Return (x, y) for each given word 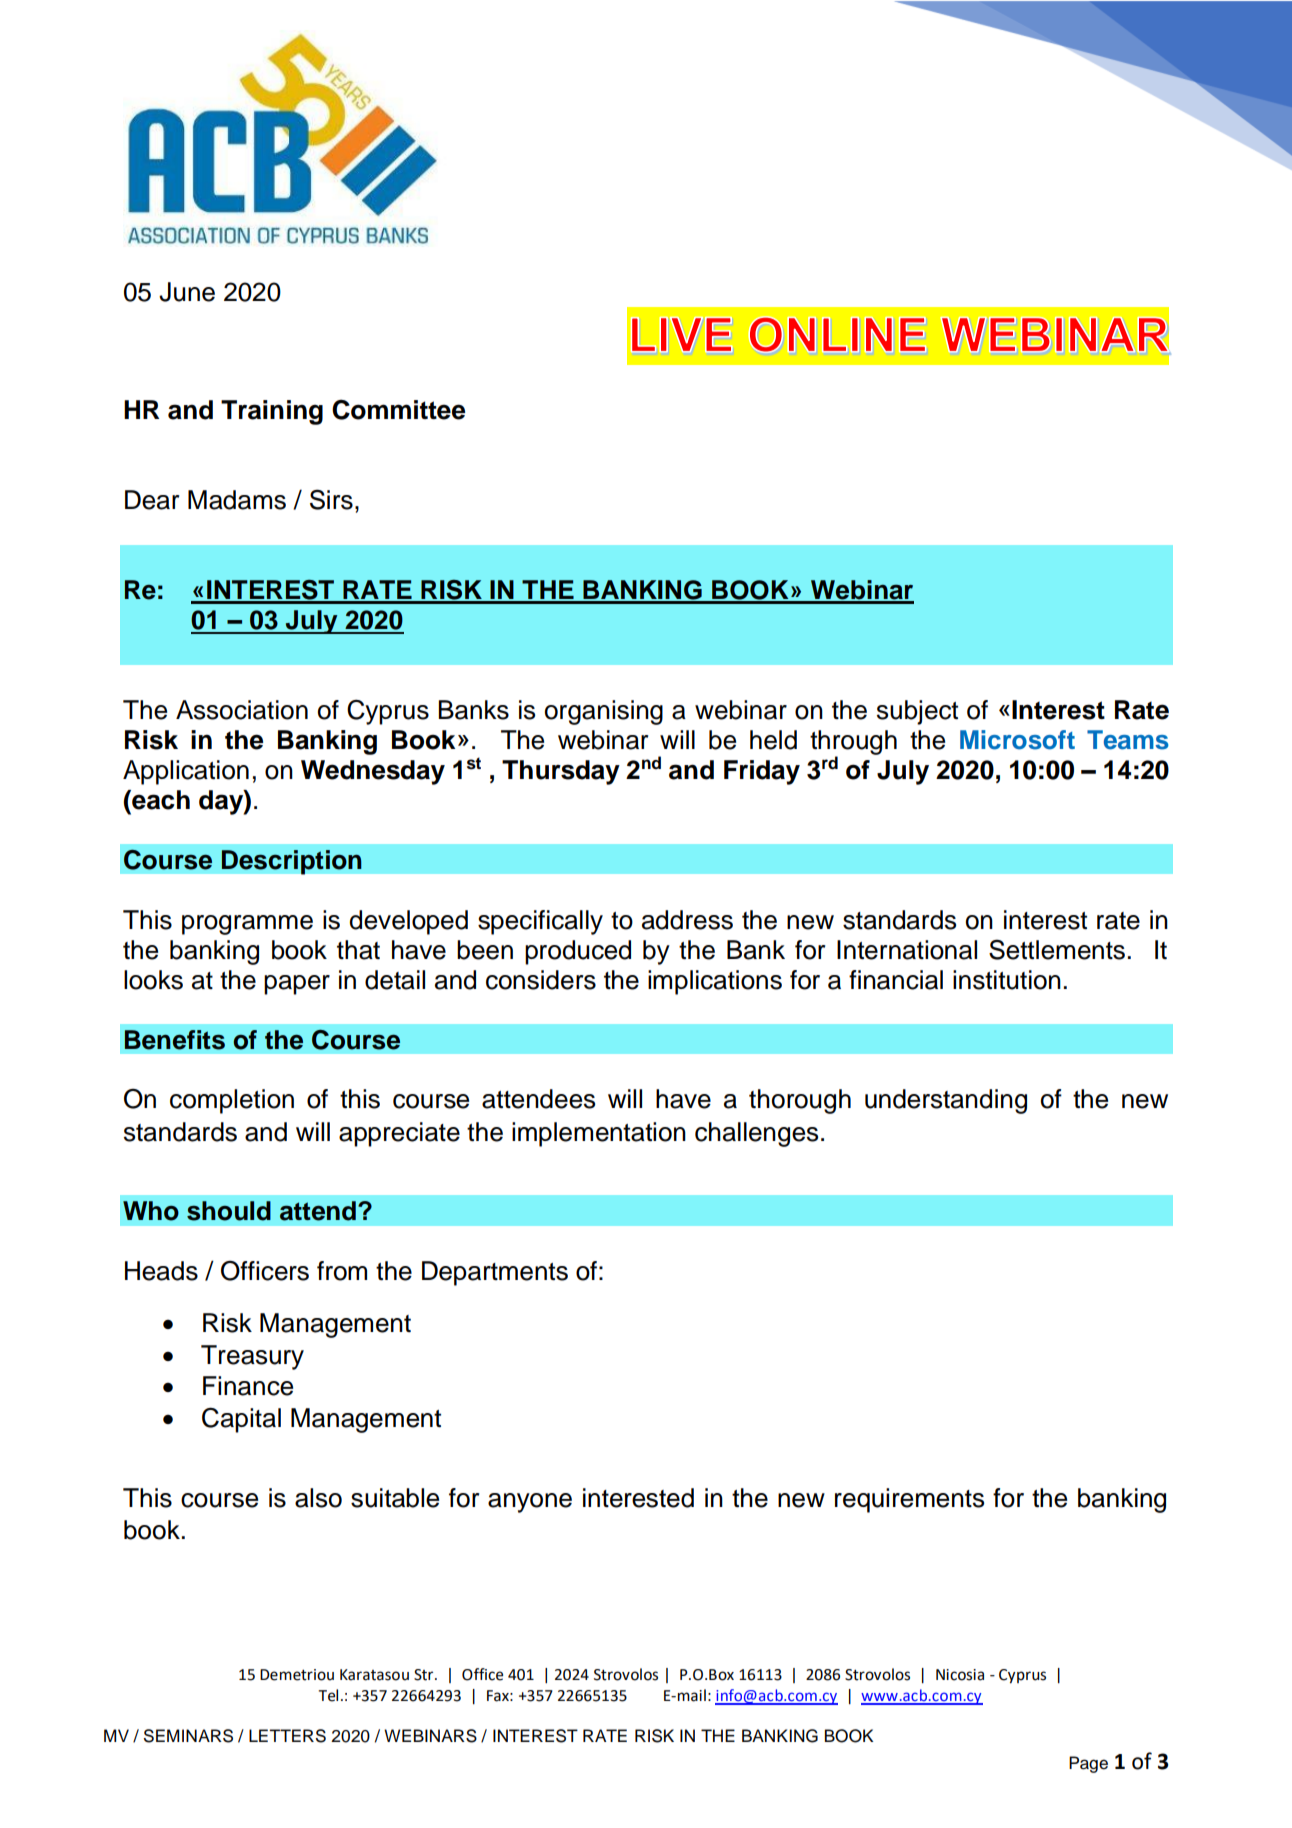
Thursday (561, 772)
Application (186, 772)
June (187, 292)
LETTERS (287, 1736)
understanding (946, 1101)
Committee (398, 409)
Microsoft (1017, 740)
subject (917, 712)
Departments (495, 1273)
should (229, 1211)
